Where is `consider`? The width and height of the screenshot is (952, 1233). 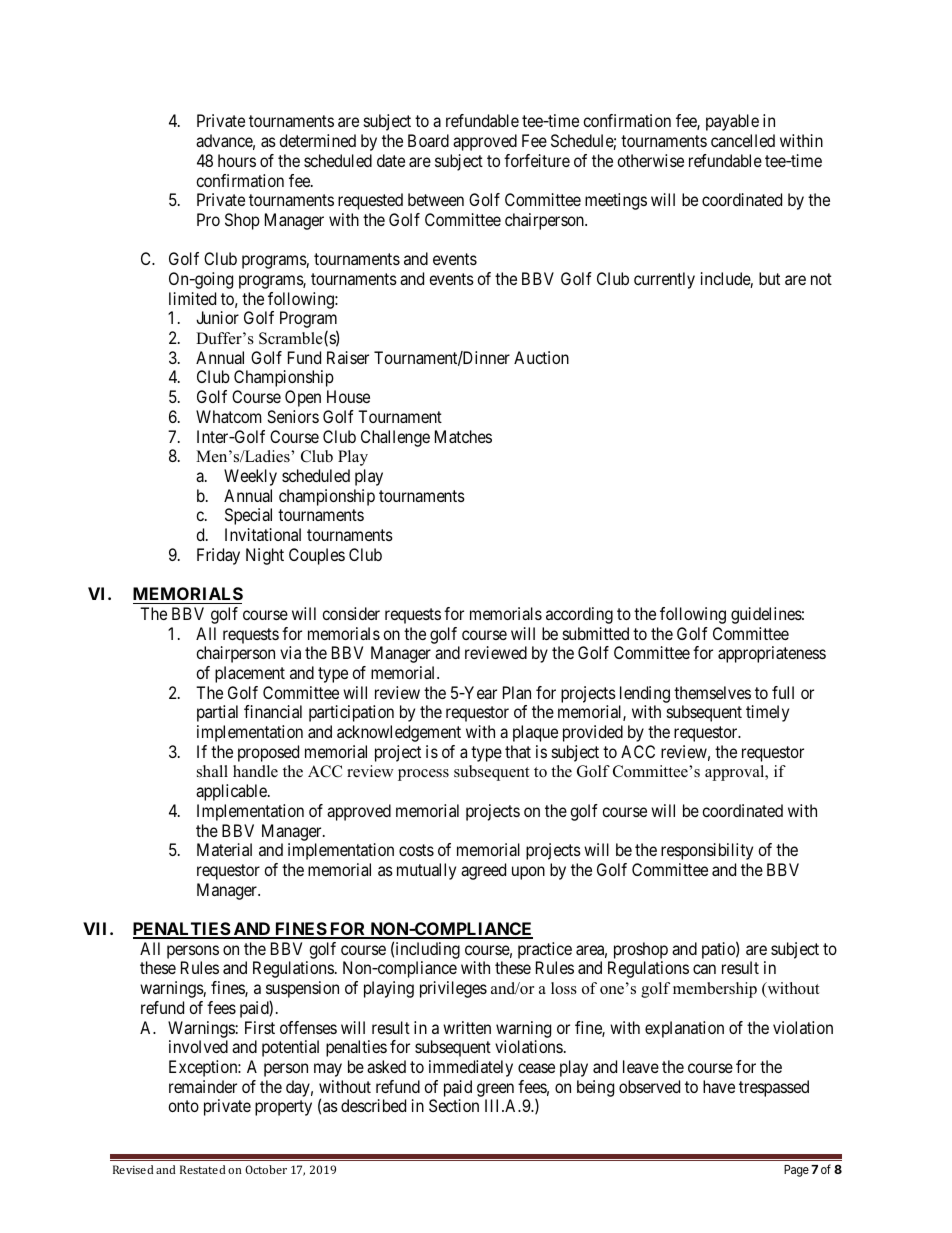 consider is located at coordinates (351, 613).
